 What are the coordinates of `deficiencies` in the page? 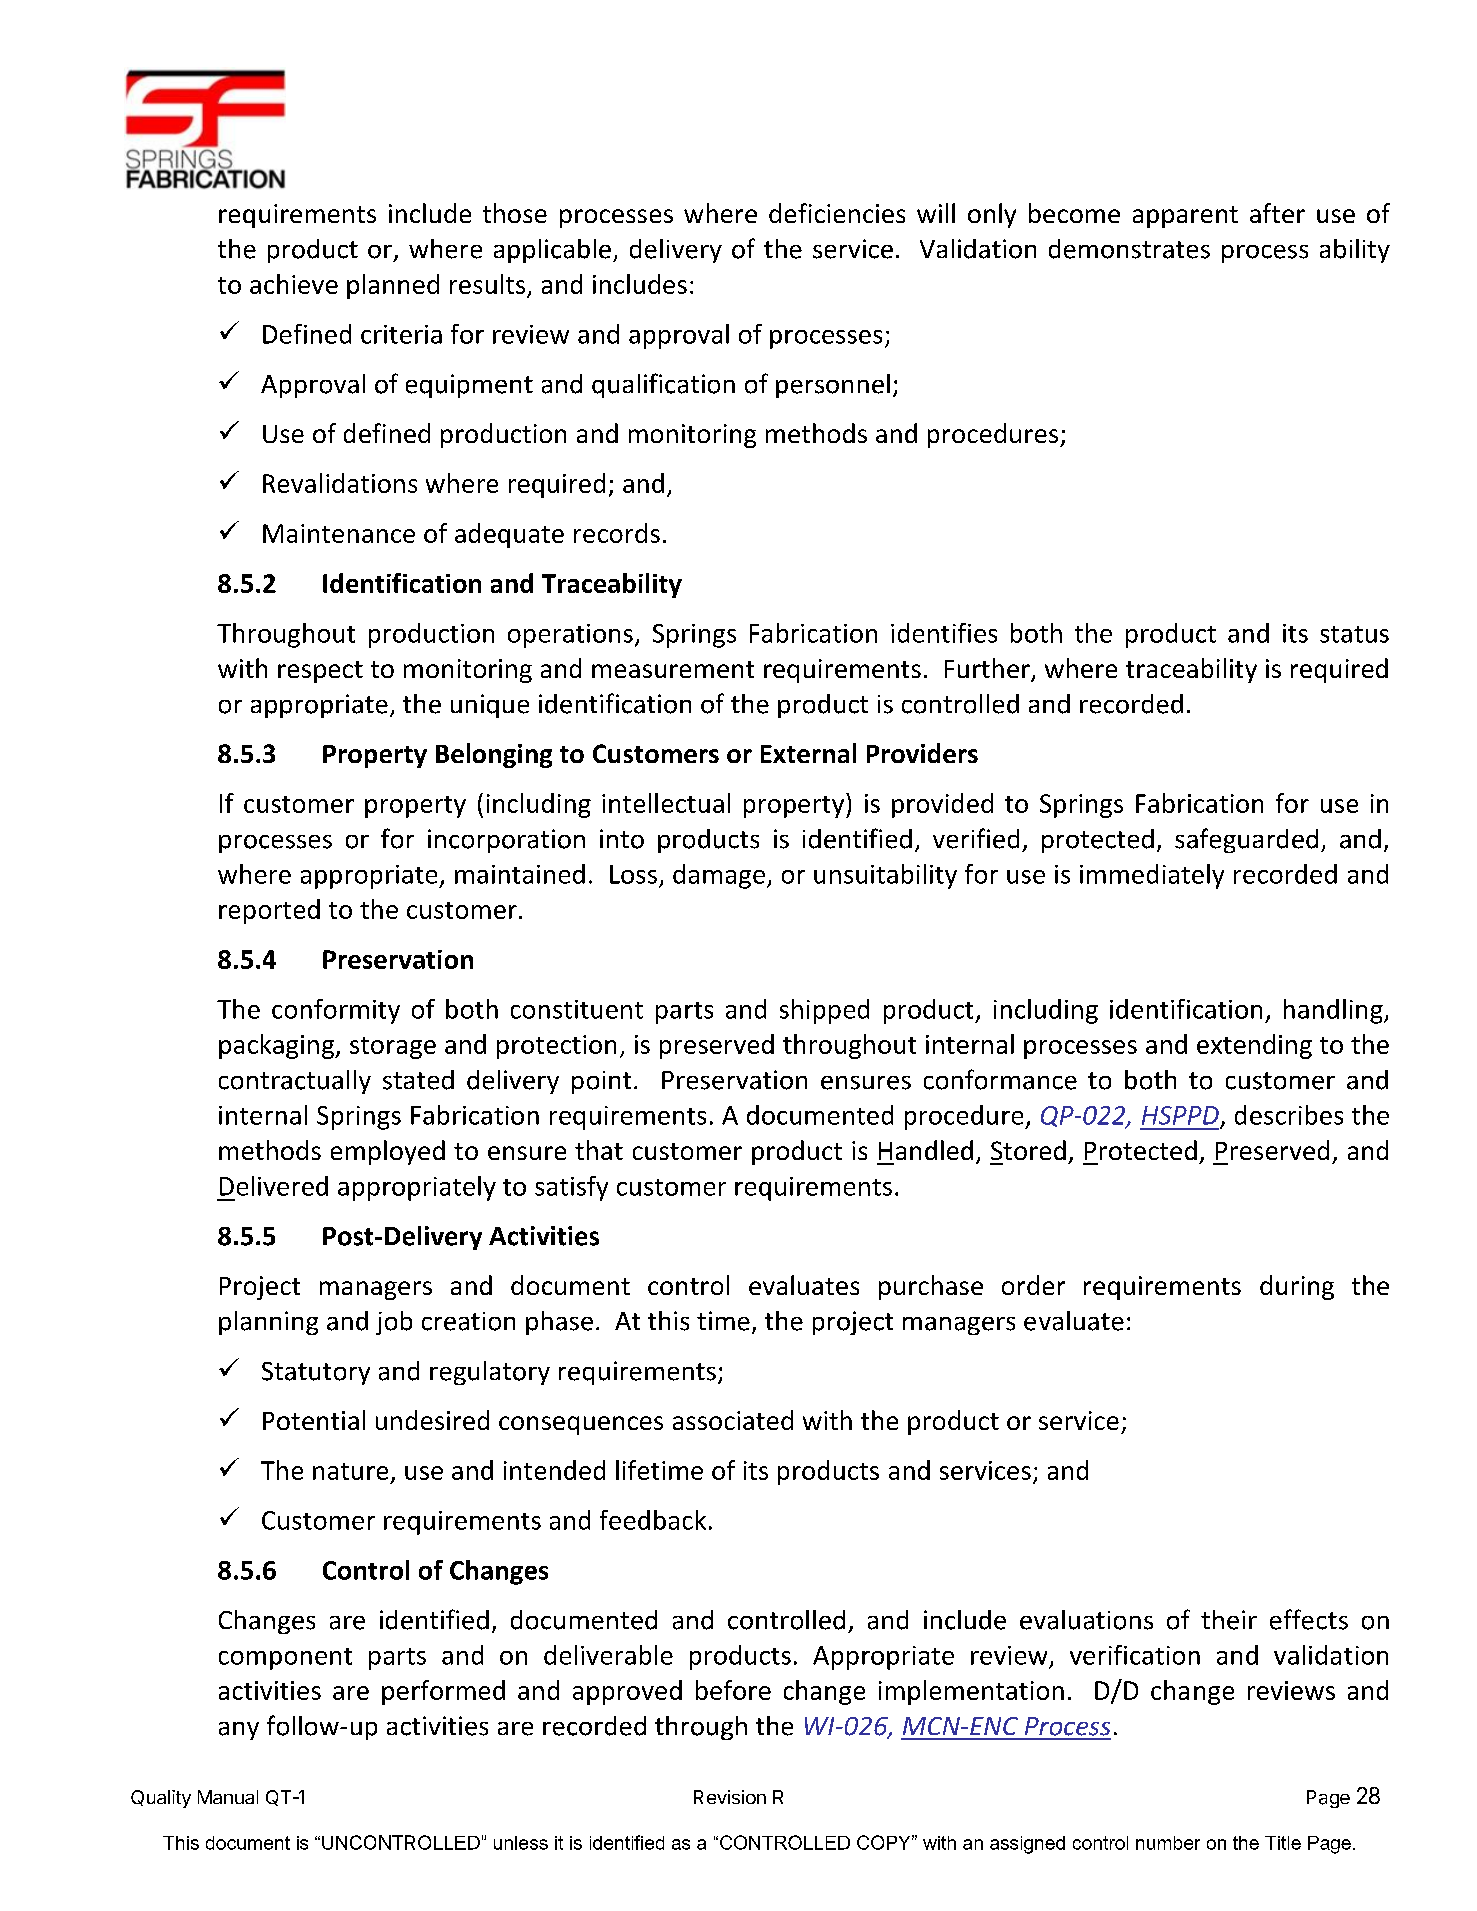 It's located at (837, 213).
